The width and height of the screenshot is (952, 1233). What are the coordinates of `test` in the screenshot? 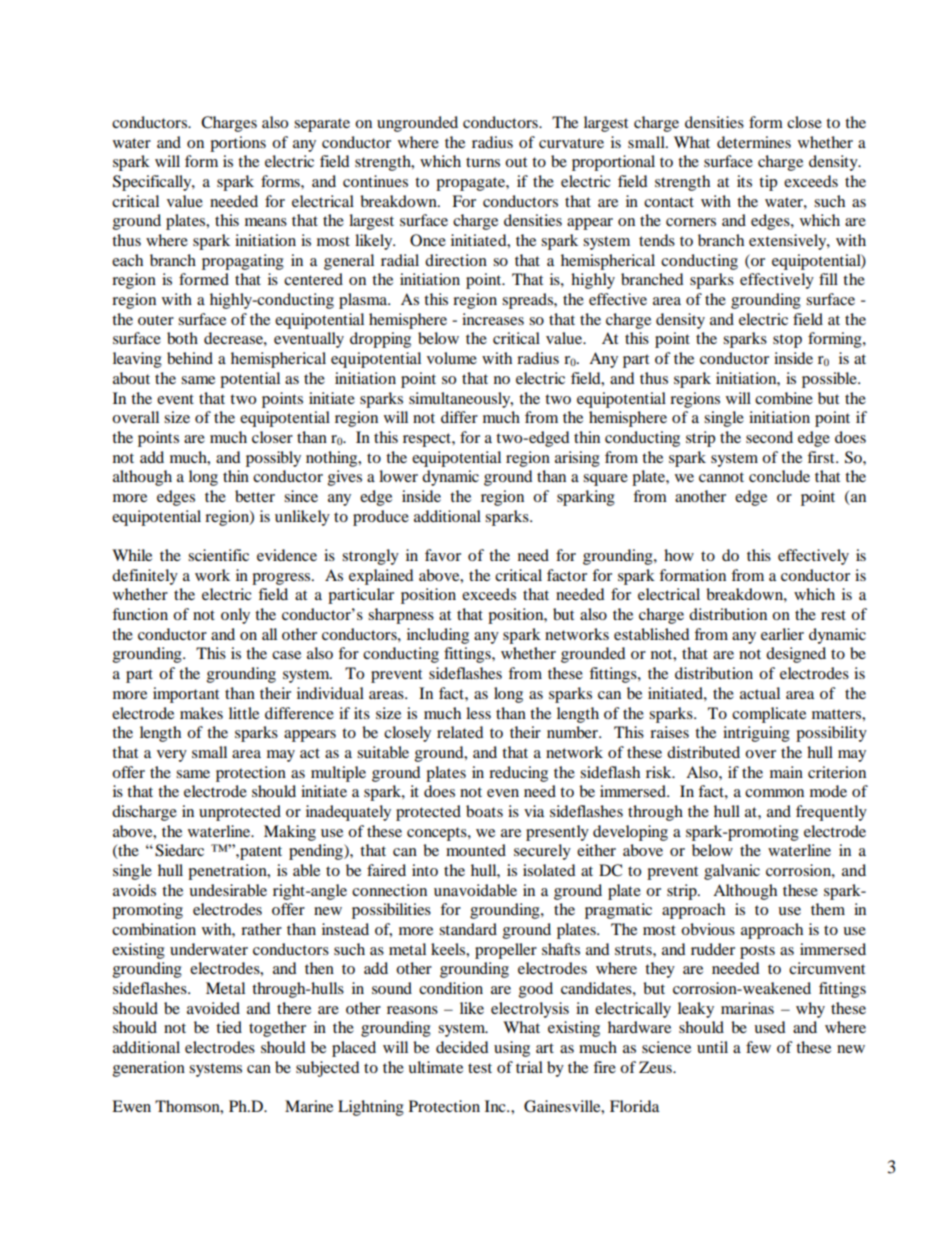 It's located at (480, 1068).
